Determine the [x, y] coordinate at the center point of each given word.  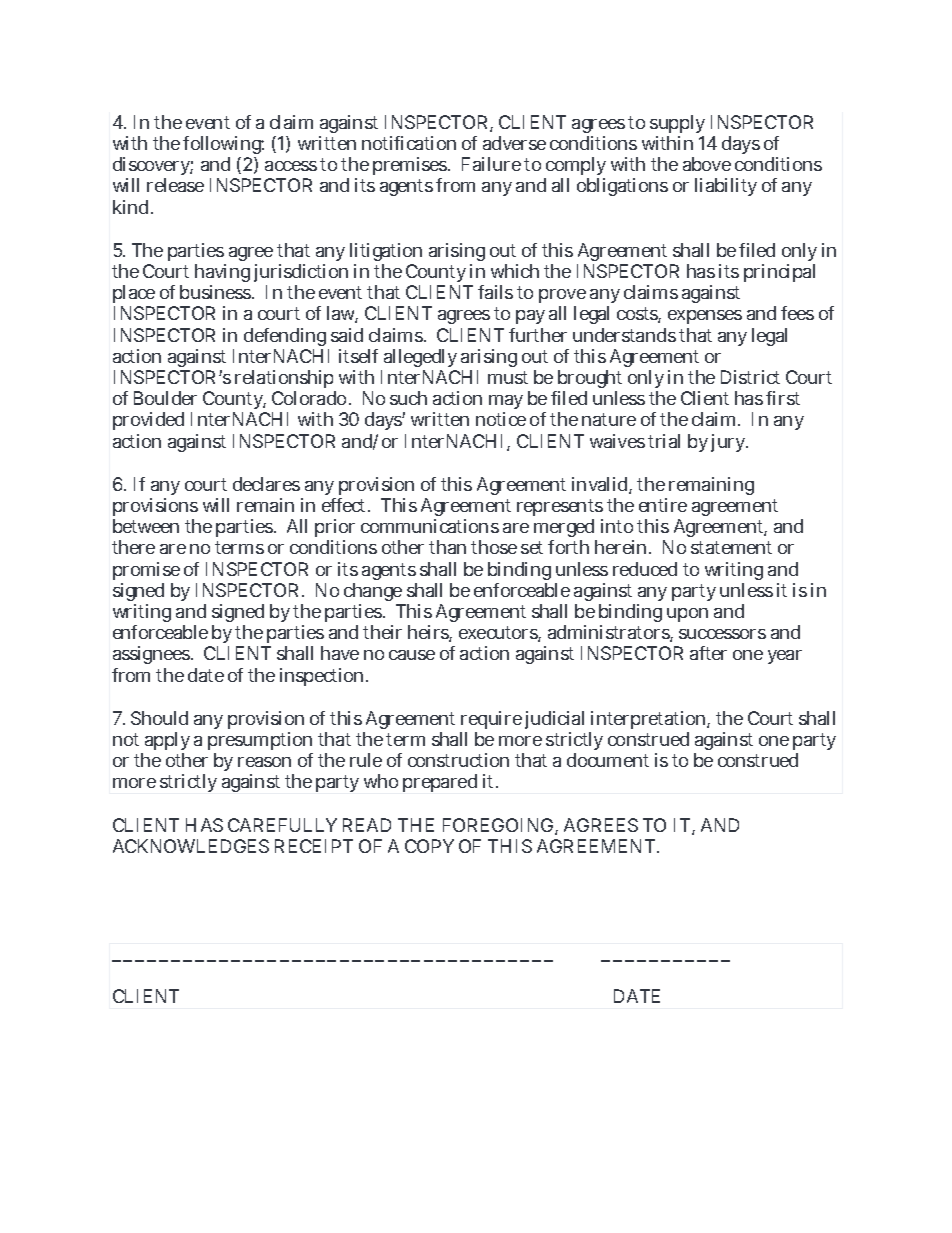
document [608, 760]
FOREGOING [499, 826]
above [707, 164]
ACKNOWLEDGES [191, 846]
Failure [491, 164]
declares [266, 484]
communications [430, 526]
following [223, 147]
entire [663, 505]
